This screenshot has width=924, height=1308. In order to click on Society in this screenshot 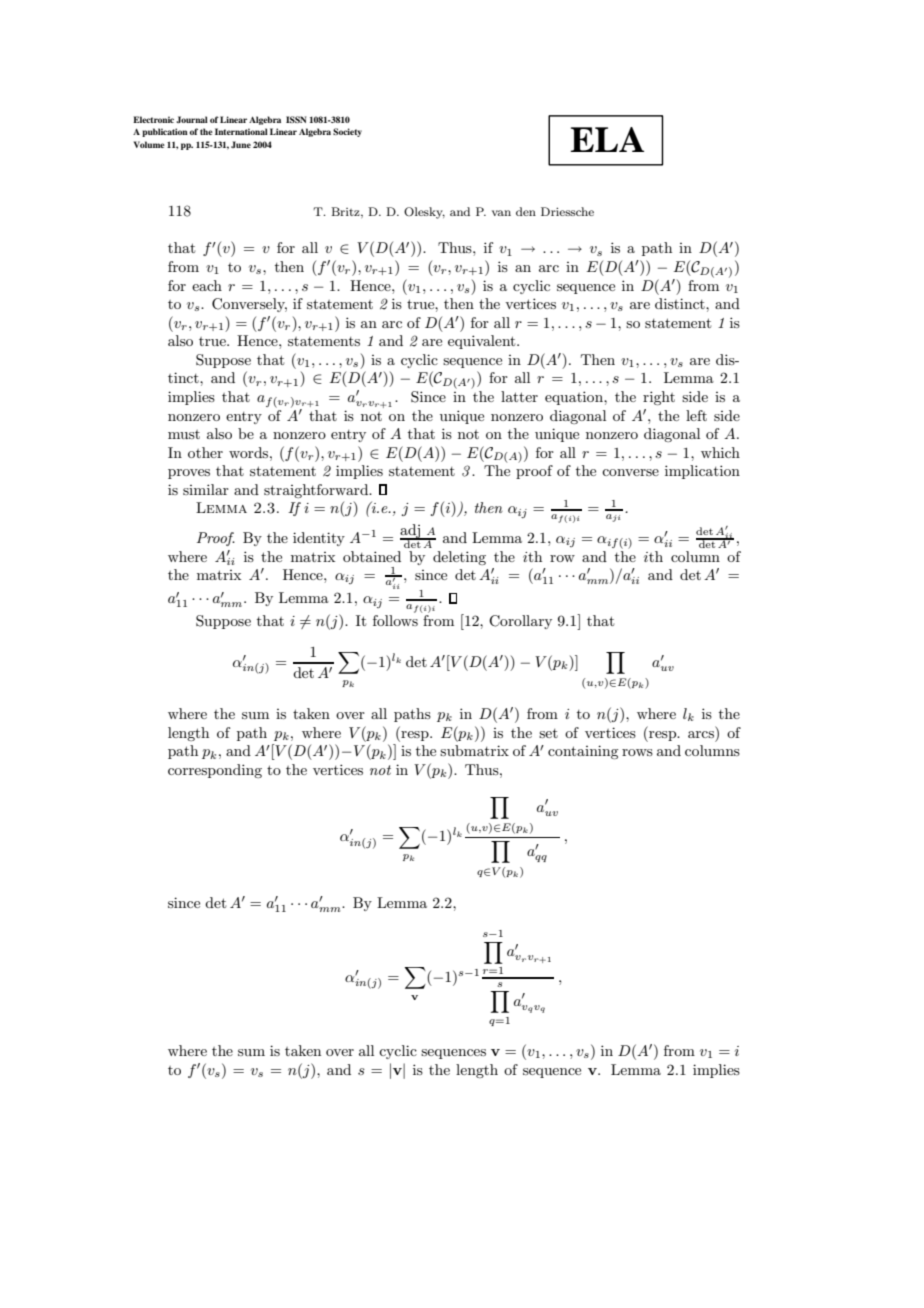, I will do `click(347, 132)`.
